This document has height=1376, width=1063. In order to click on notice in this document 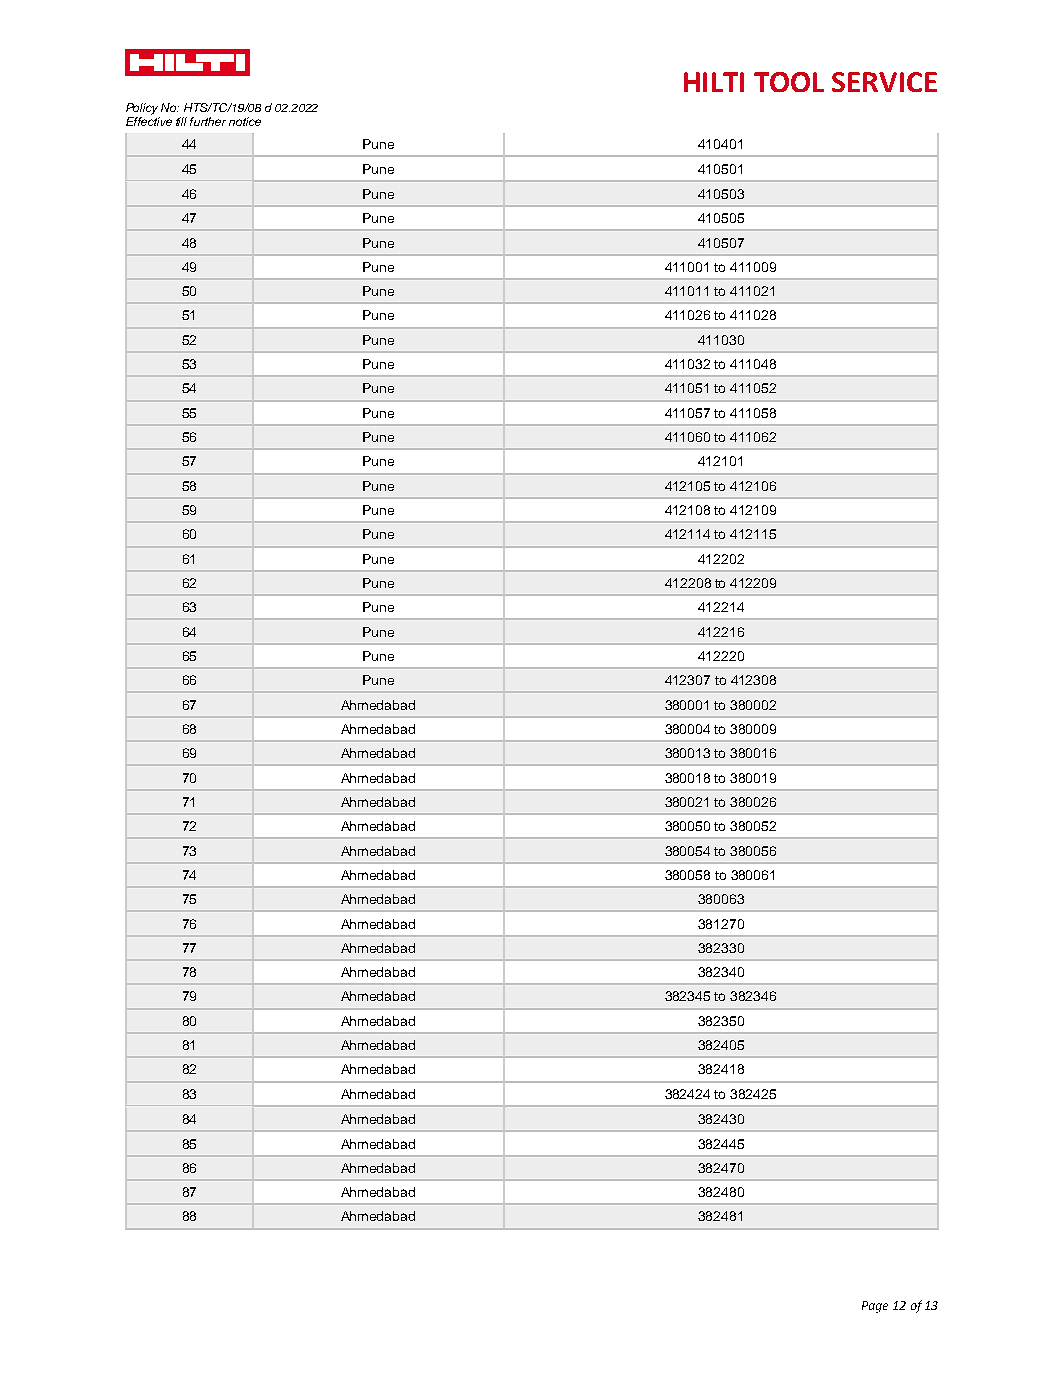, I will do `click(245, 121)`.
